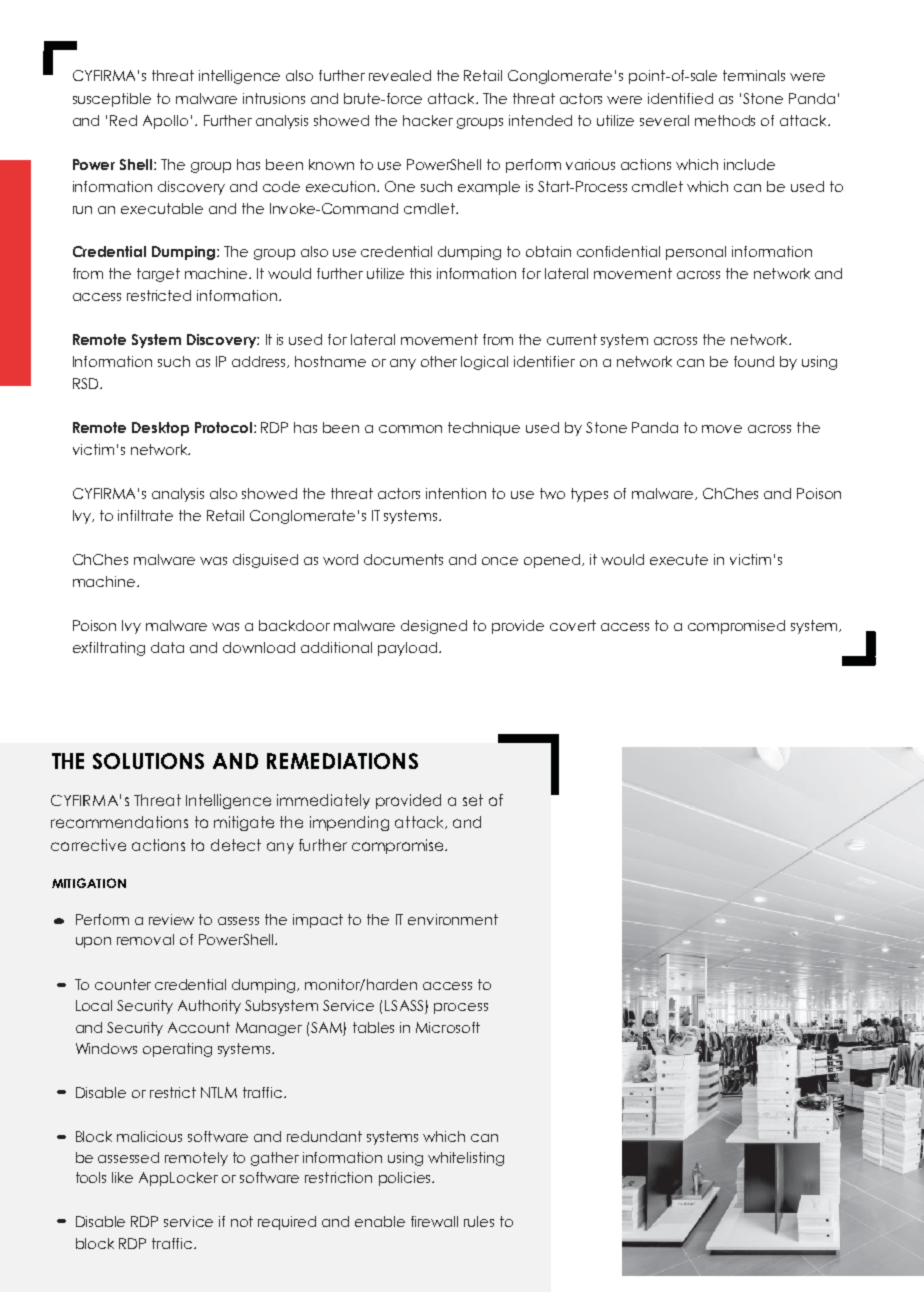 Image resolution: width=924 pixels, height=1308 pixels. What do you see at coordinates (165, 122) in the document?
I see `Apollo` at bounding box center [165, 122].
